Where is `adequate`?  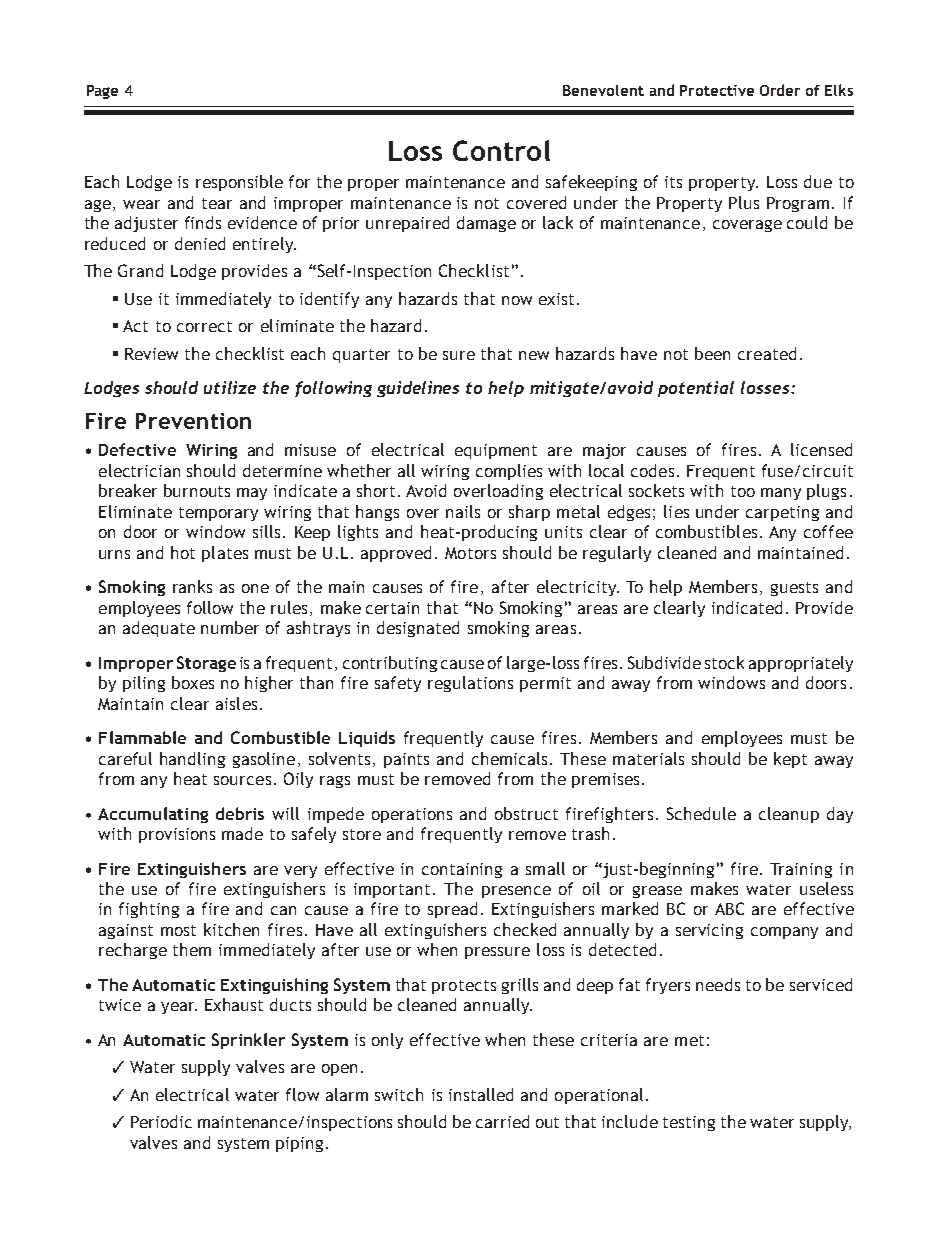 adequate is located at coordinates (159, 629).
